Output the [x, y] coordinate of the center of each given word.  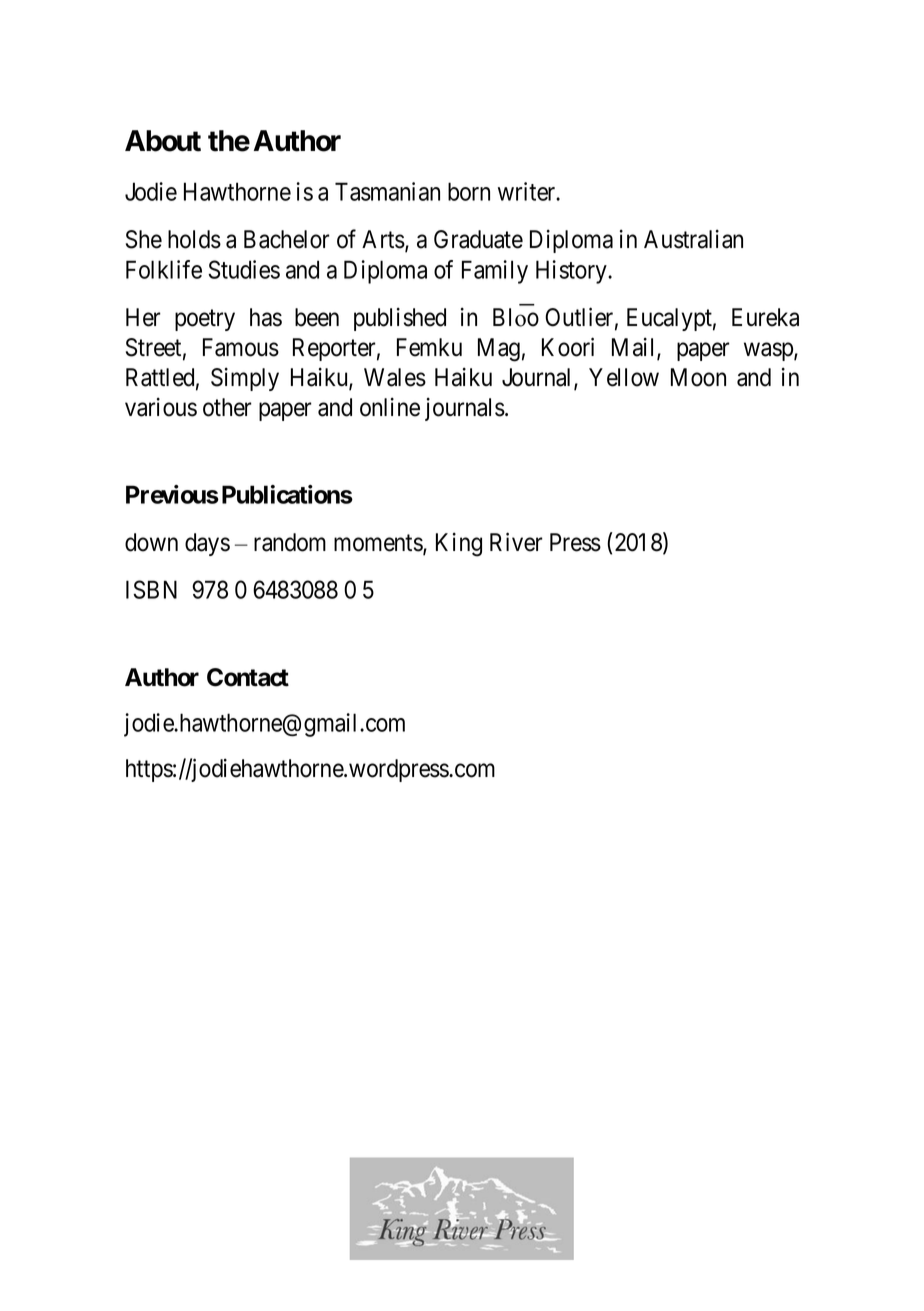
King [459, 544]
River [516, 542]
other [227, 407]
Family [495, 272]
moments [379, 544]
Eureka [765, 317]
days [207, 544]
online [390, 407]
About [163, 141]
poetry [205, 320]
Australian [693, 239]
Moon [698, 377]
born [469, 191]
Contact [248, 677]
